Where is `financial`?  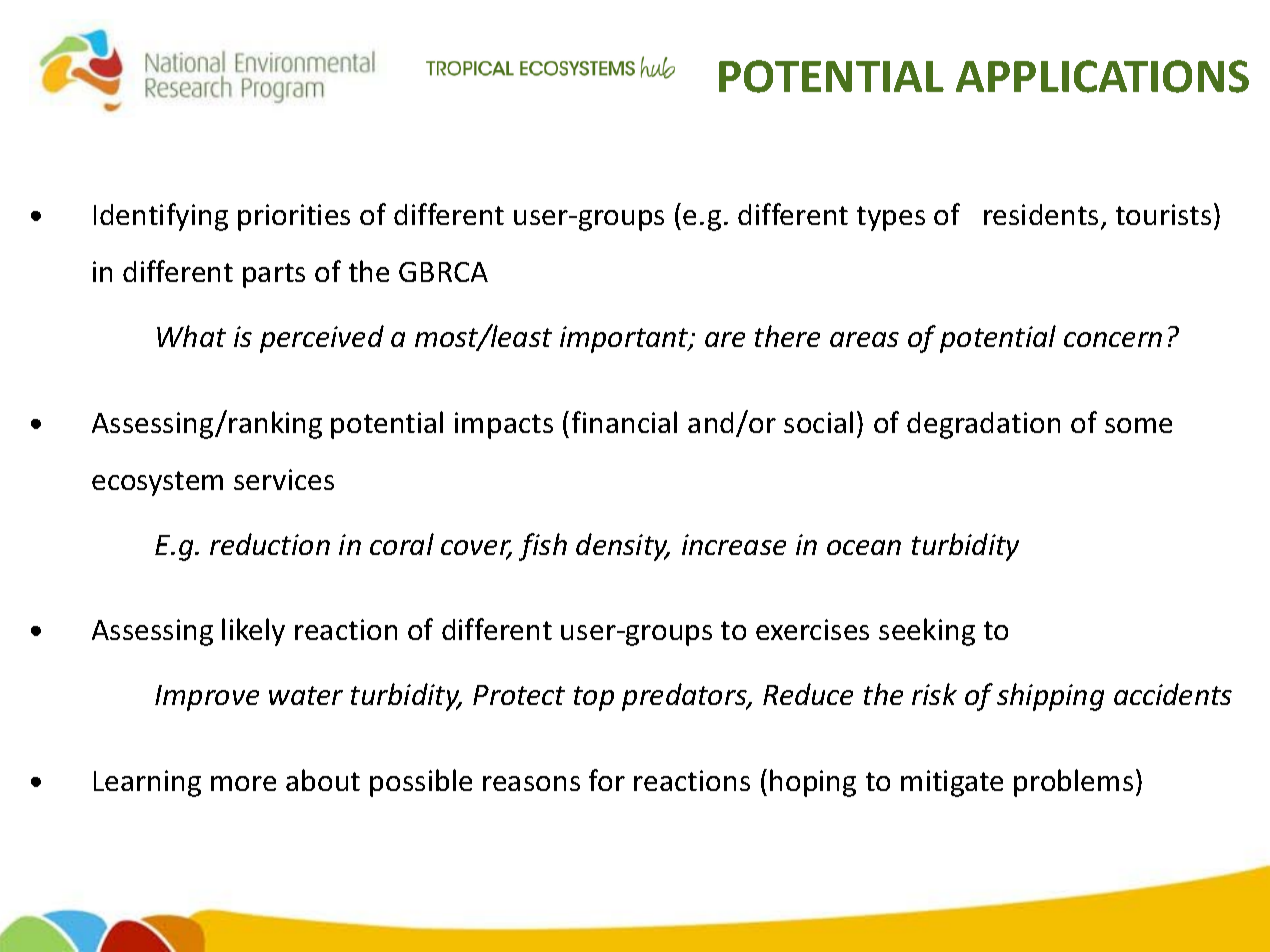
financial is located at coordinates (624, 422).
